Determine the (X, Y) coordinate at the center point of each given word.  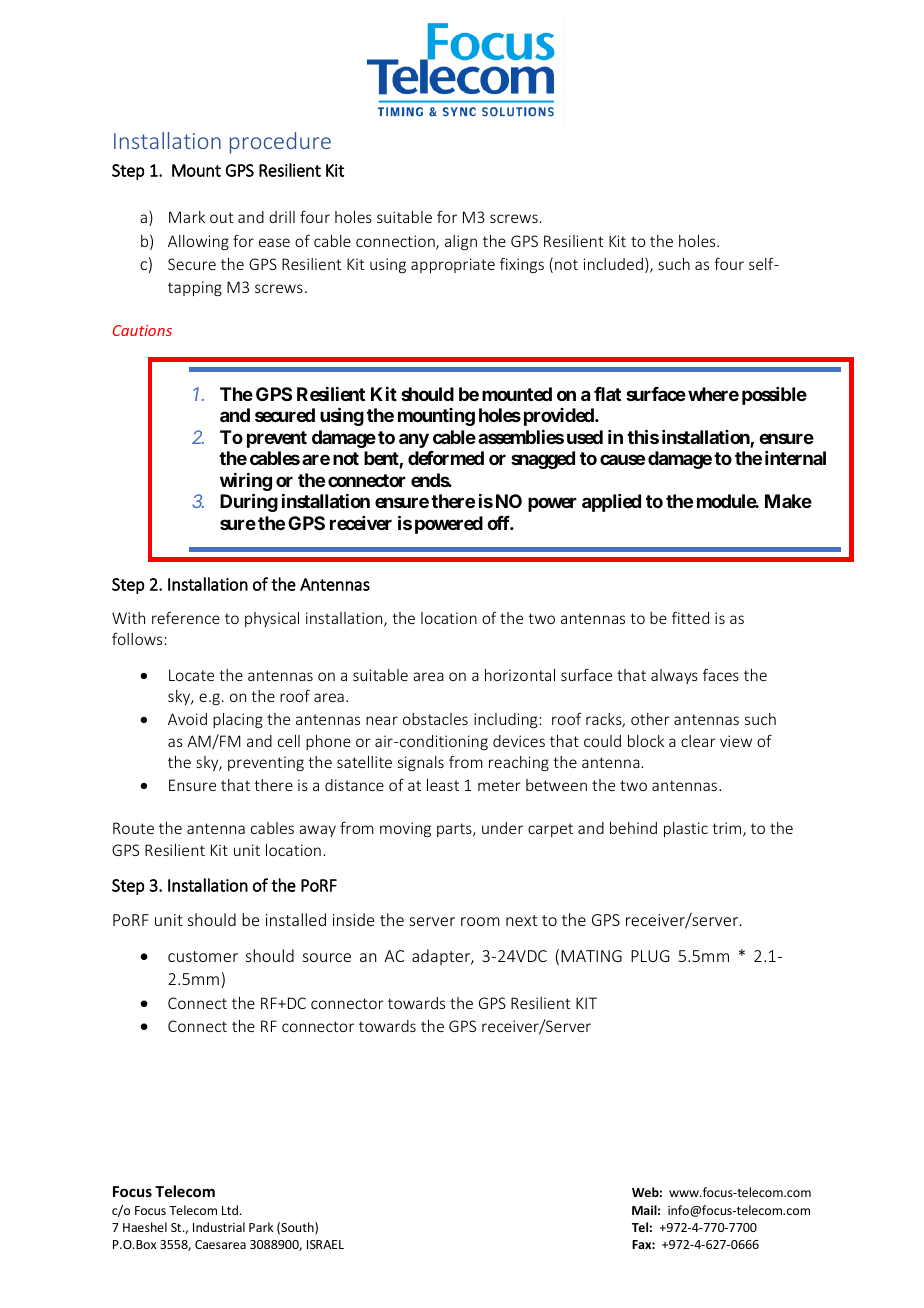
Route (133, 828)
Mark (187, 217)
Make (788, 501)
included (613, 264)
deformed (446, 458)
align (461, 242)
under (502, 828)
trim (728, 829)
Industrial (219, 1227)
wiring (246, 482)
